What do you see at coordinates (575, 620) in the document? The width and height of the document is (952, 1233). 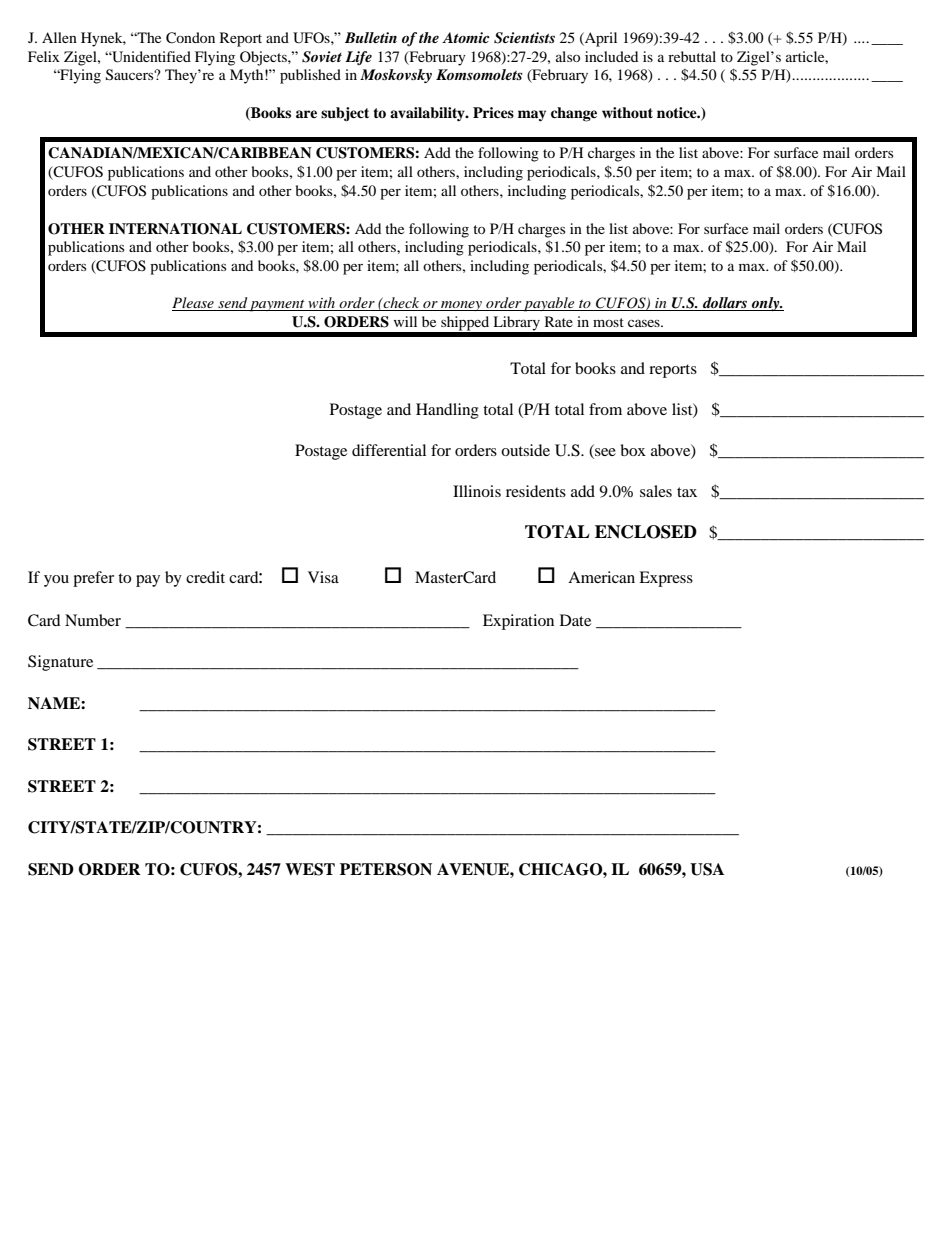 I see `Date` at bounding box center [575, 620].
